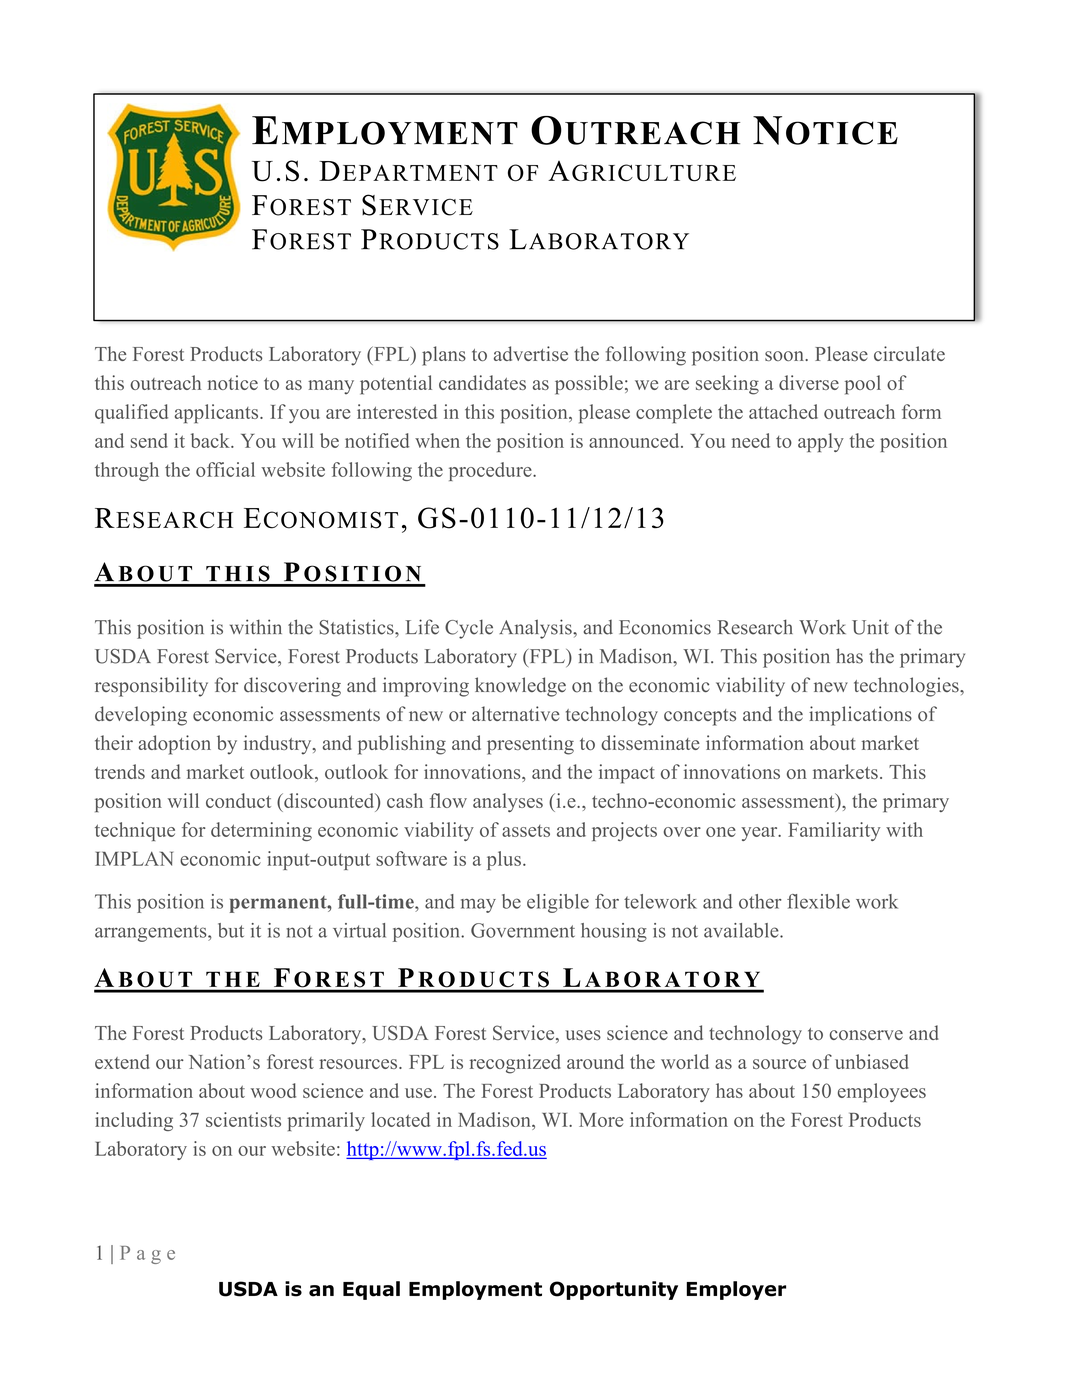  Describe the element at coordinates (218, 414) in the page. I see `applicants` at that location.
